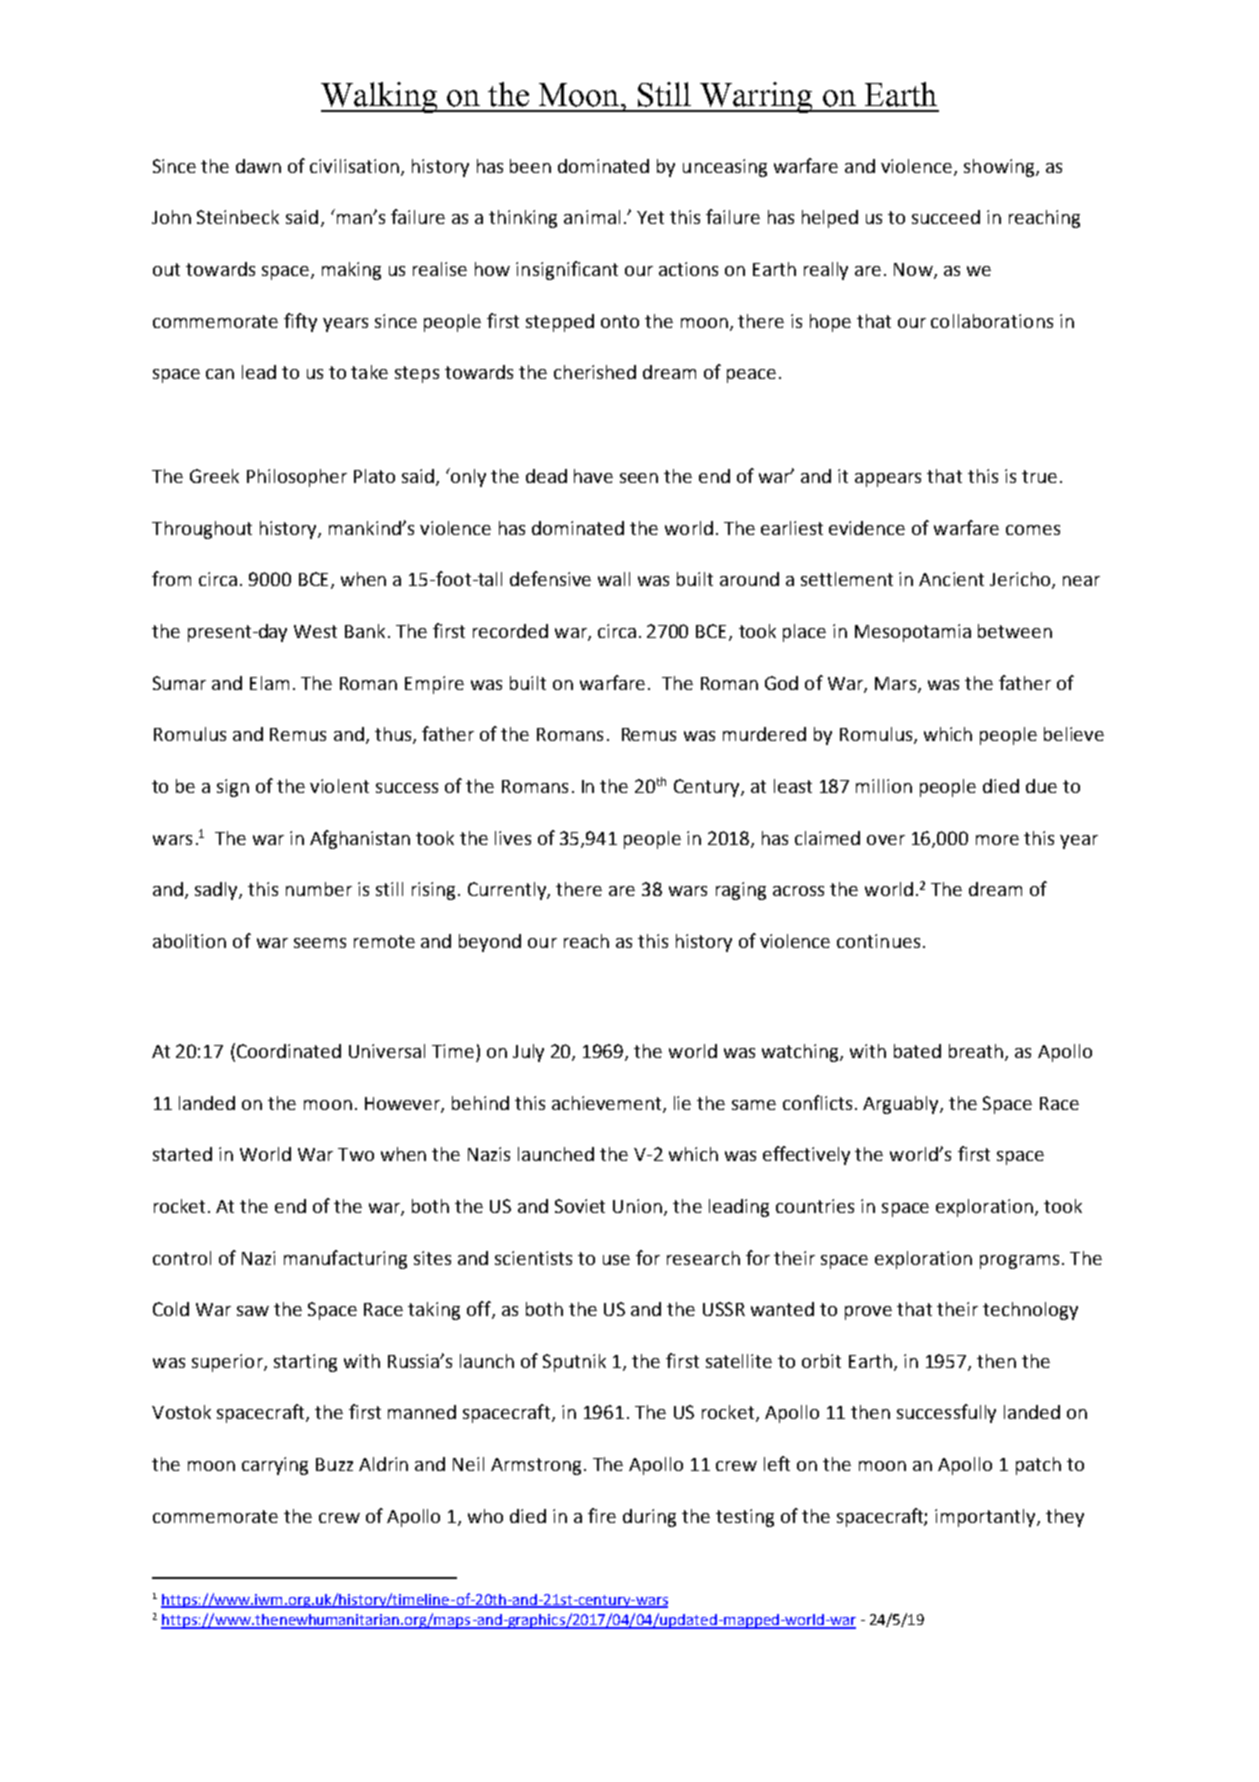 This screenshot has height=1782, width=1259. What do you see at coordinates (997, 840) in the screenshot?
I see `more` at bounding box center [997, 840].
